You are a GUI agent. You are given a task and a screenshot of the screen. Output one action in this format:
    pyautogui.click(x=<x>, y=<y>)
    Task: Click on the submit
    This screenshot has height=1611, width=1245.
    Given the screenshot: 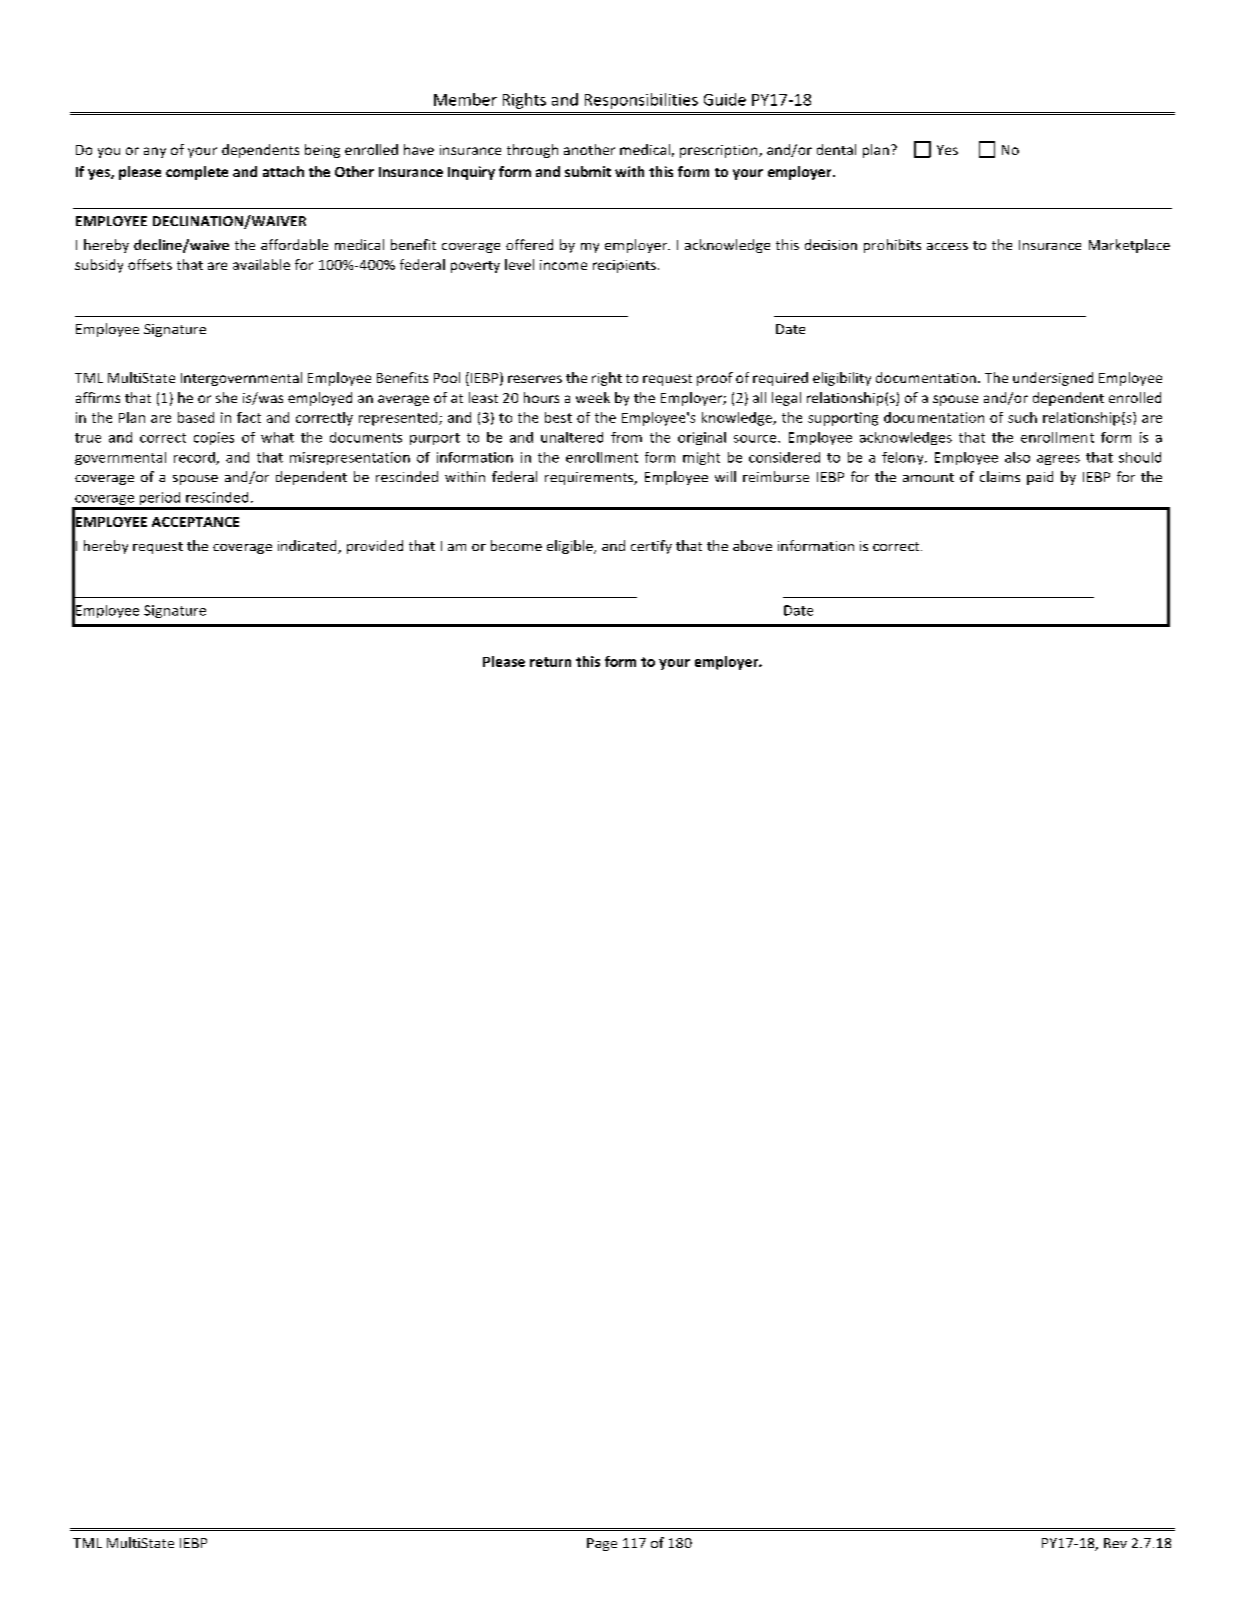 What is the action you would take?
    pyautogui.click(x=588, y=171)
